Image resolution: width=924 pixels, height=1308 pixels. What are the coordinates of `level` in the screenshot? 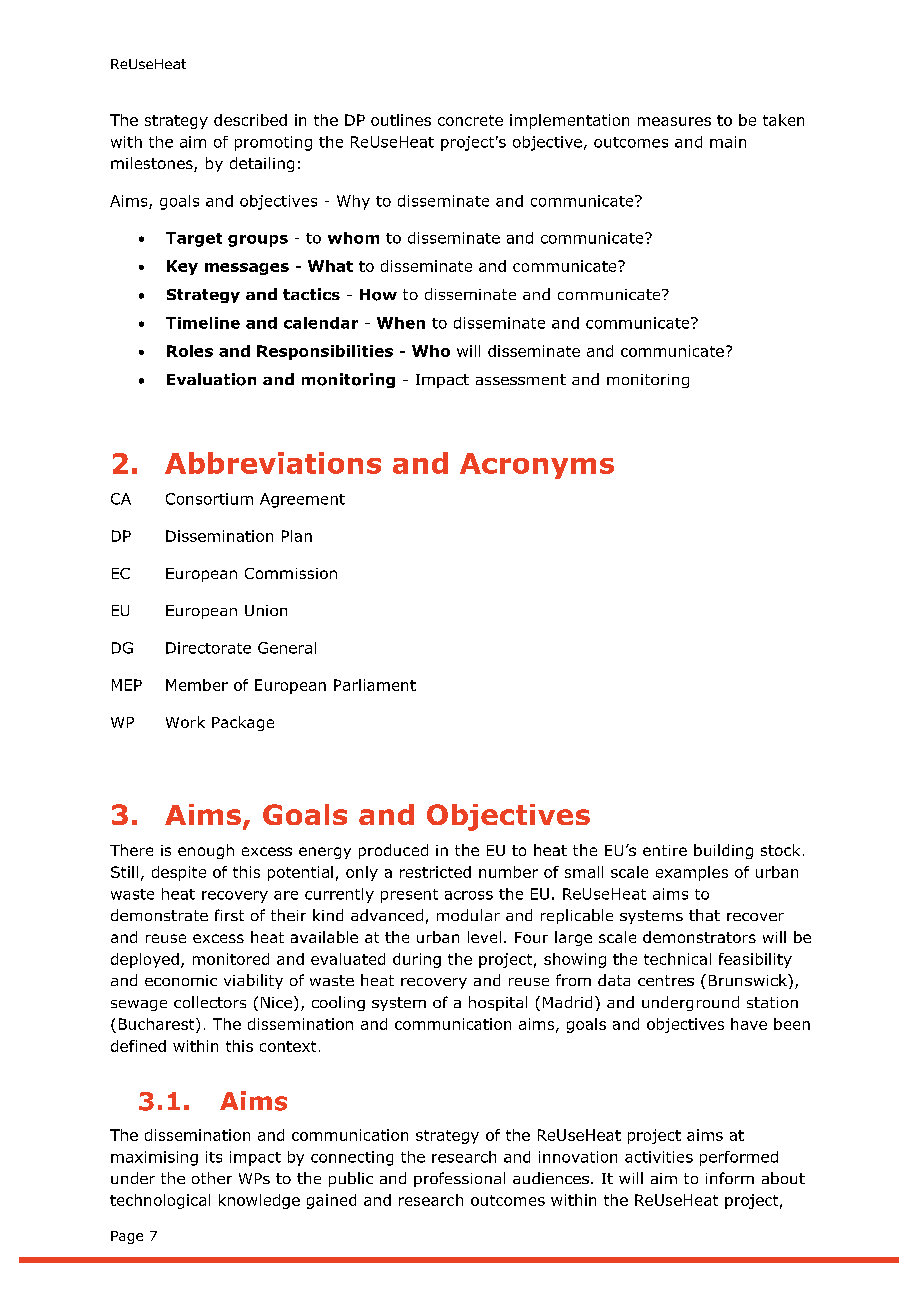 It's located at (484, 937).
